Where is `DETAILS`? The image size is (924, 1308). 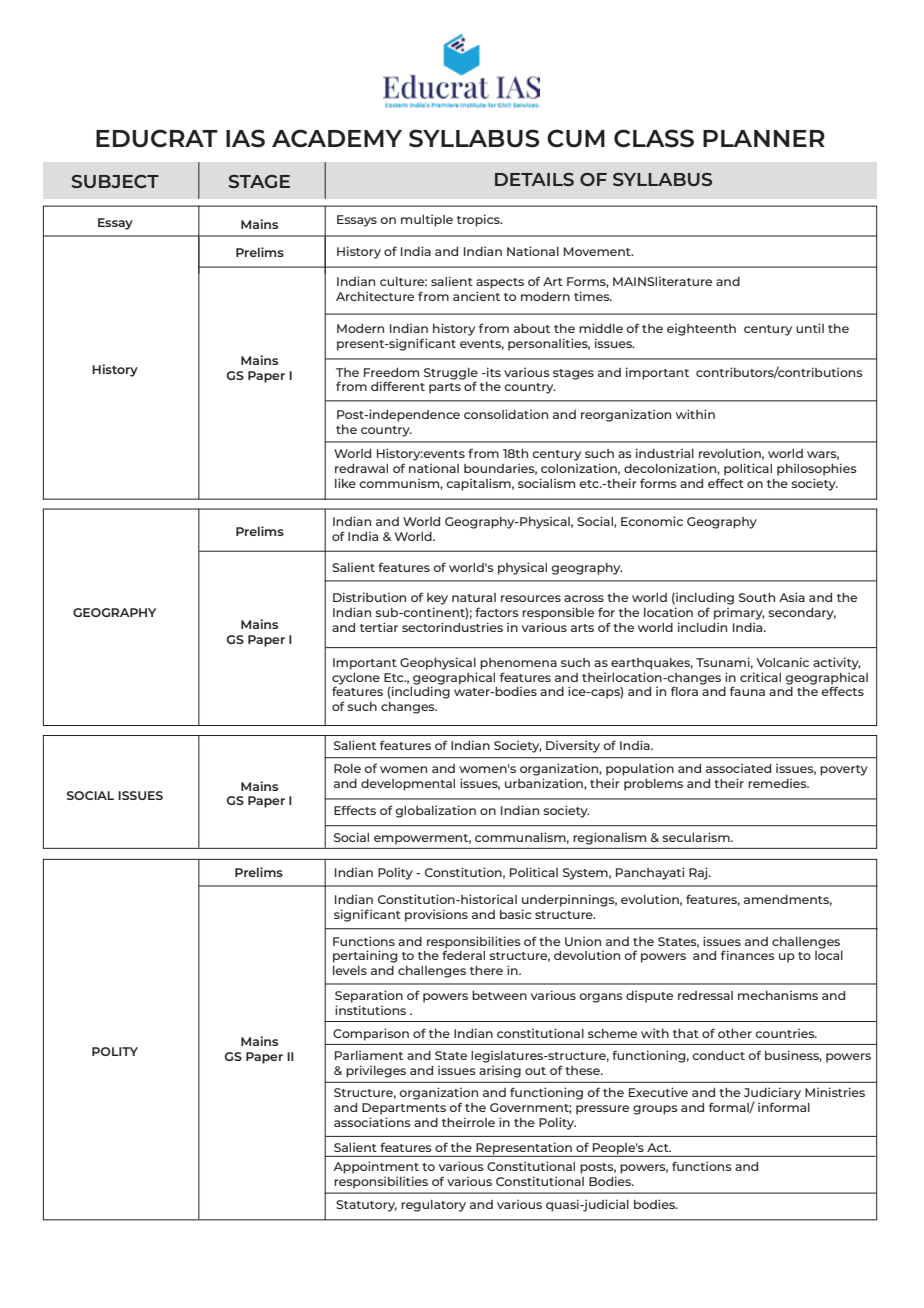
DETAILS is located at coordinates (534, 179).
